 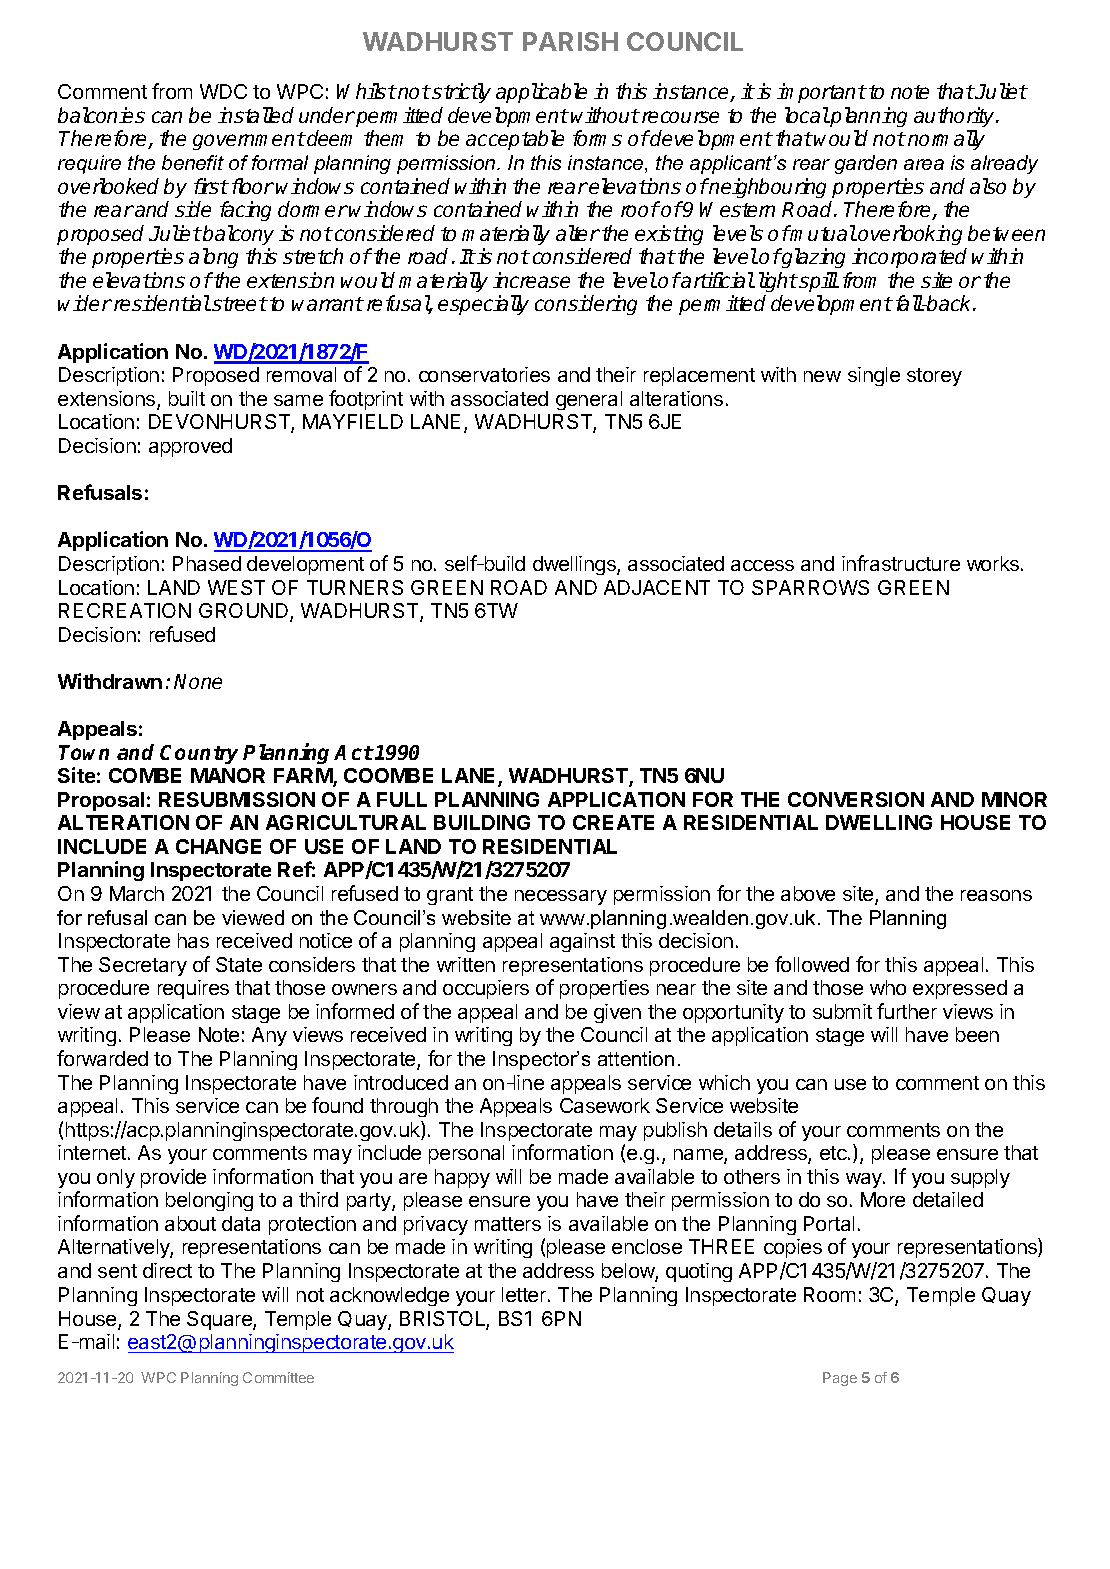 I want to click on built, so click(x=187, y=398).
